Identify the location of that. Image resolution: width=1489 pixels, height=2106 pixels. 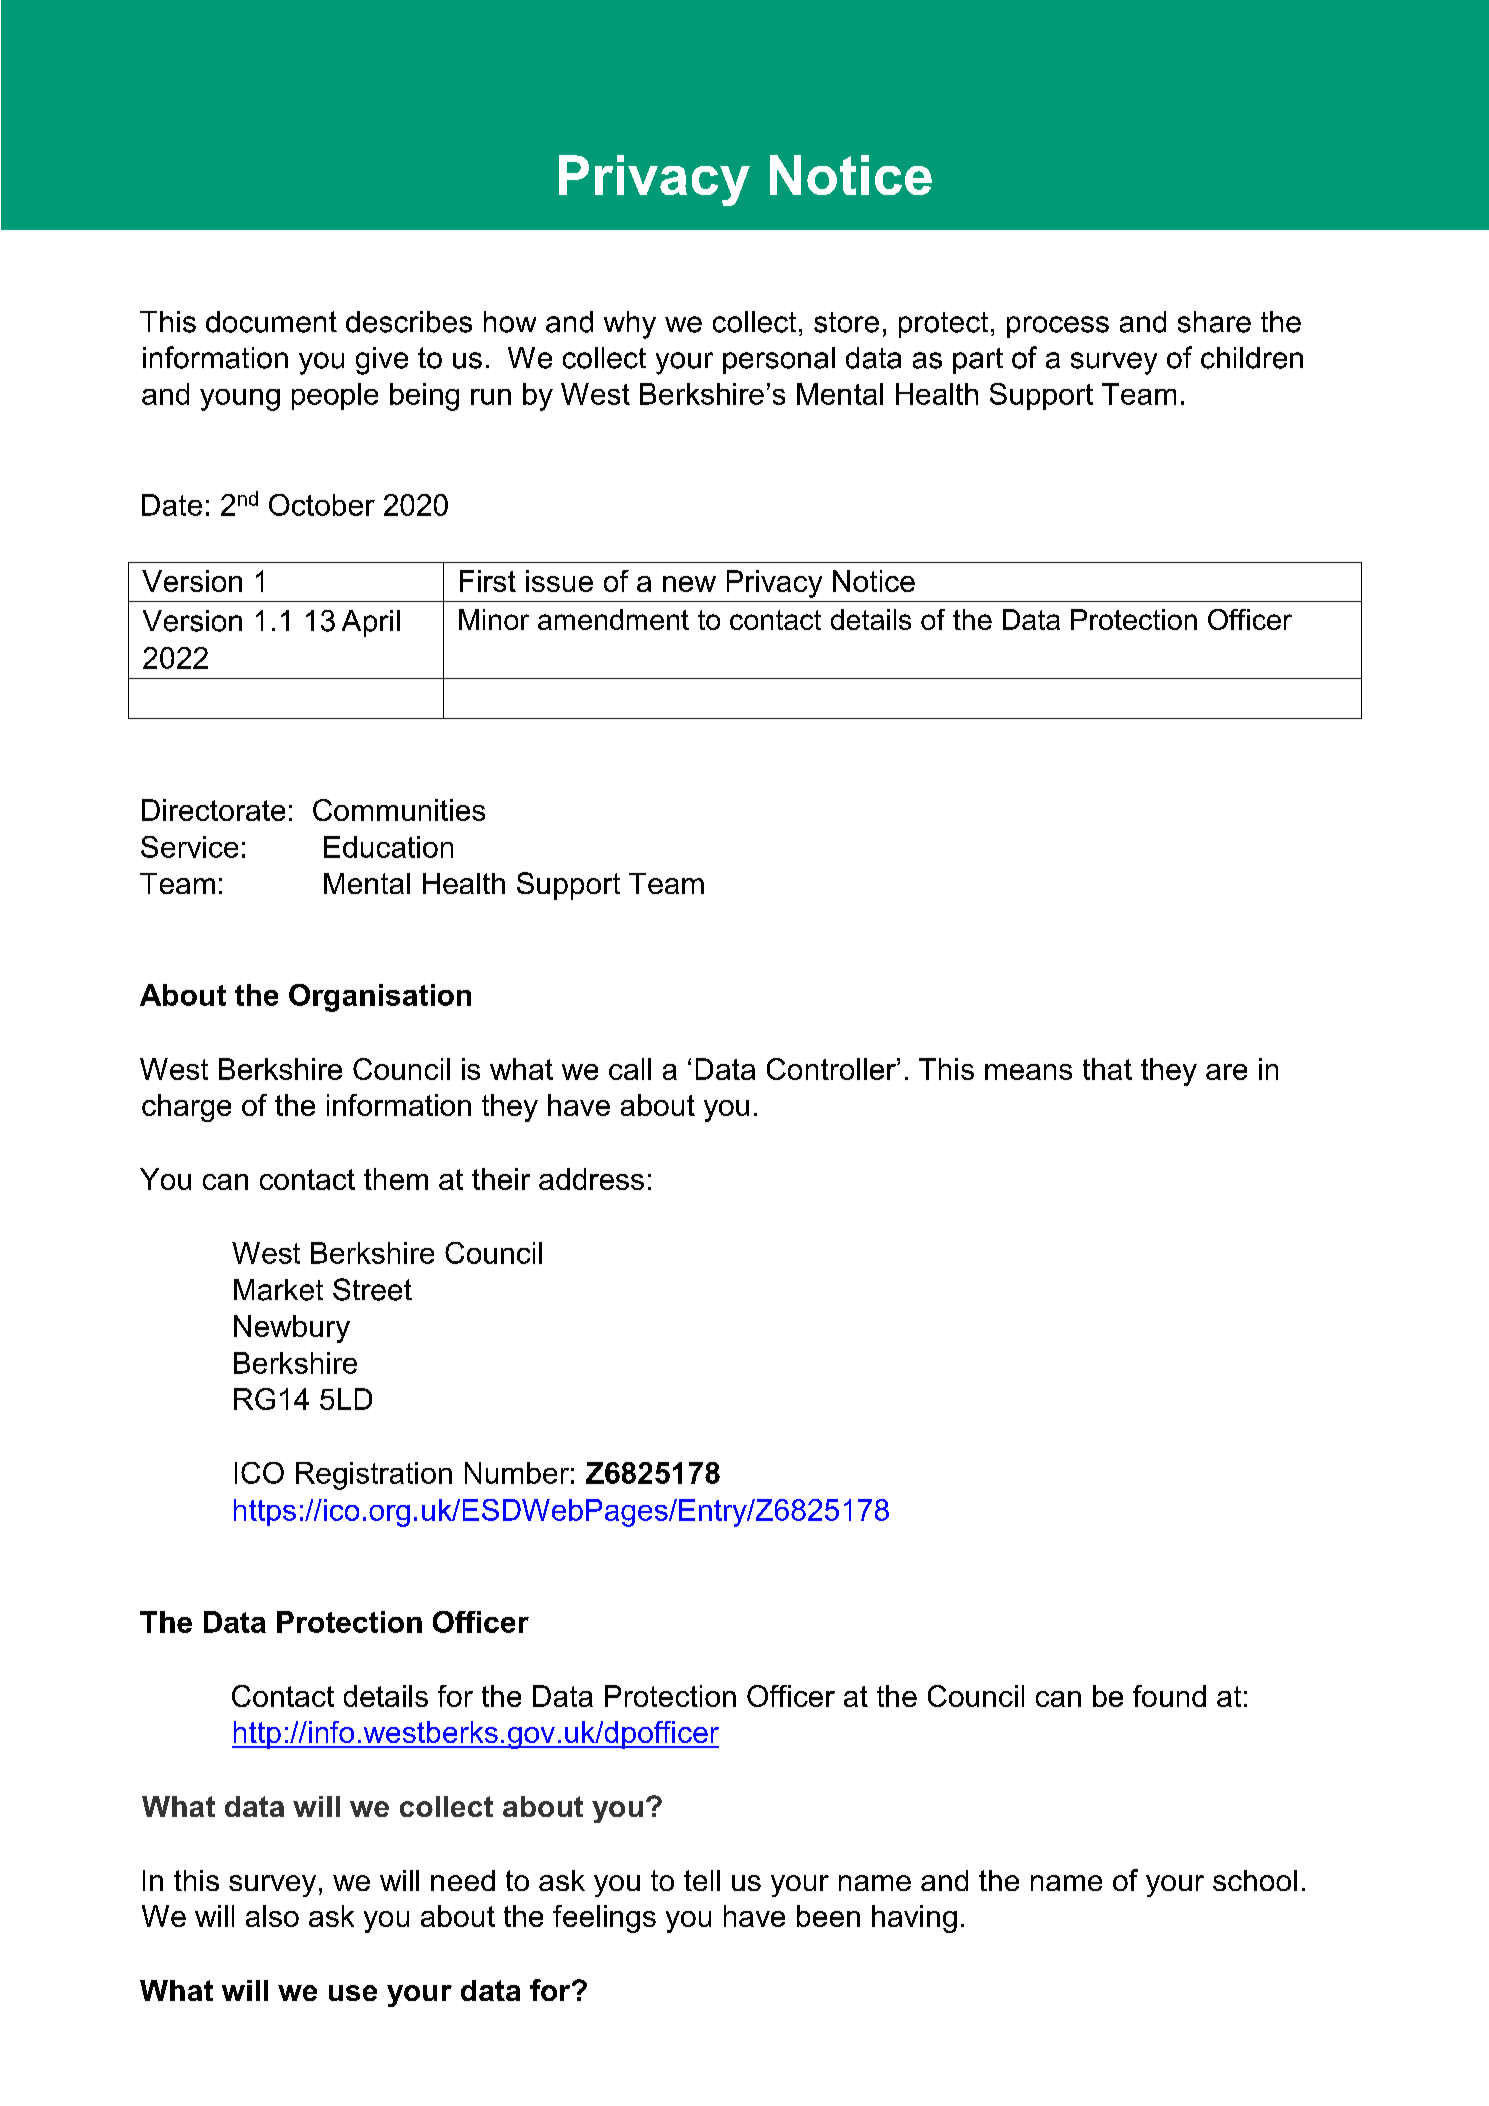
(1107, 1069).
